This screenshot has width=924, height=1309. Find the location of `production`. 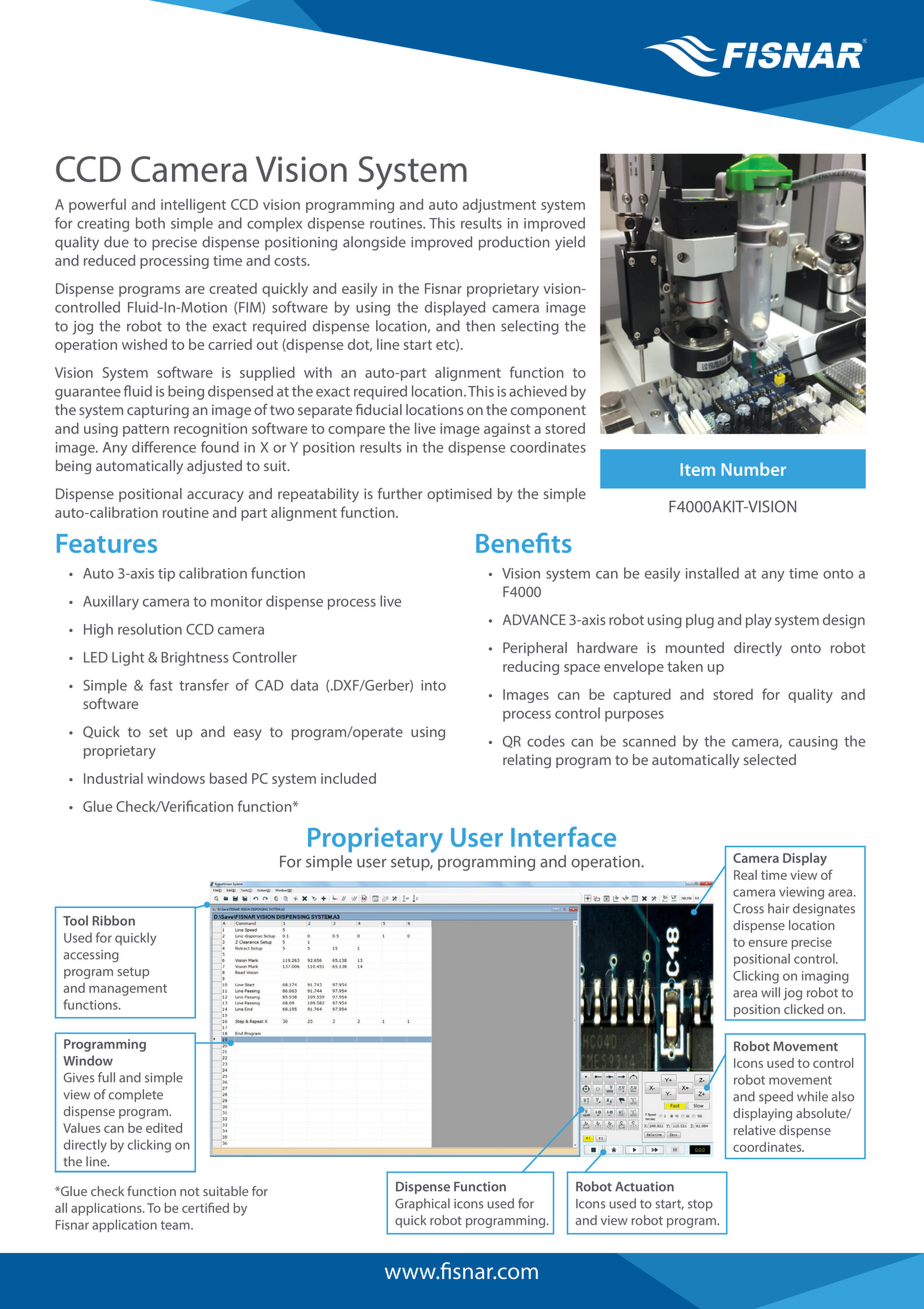

production is located at coordinates (514, 243).
